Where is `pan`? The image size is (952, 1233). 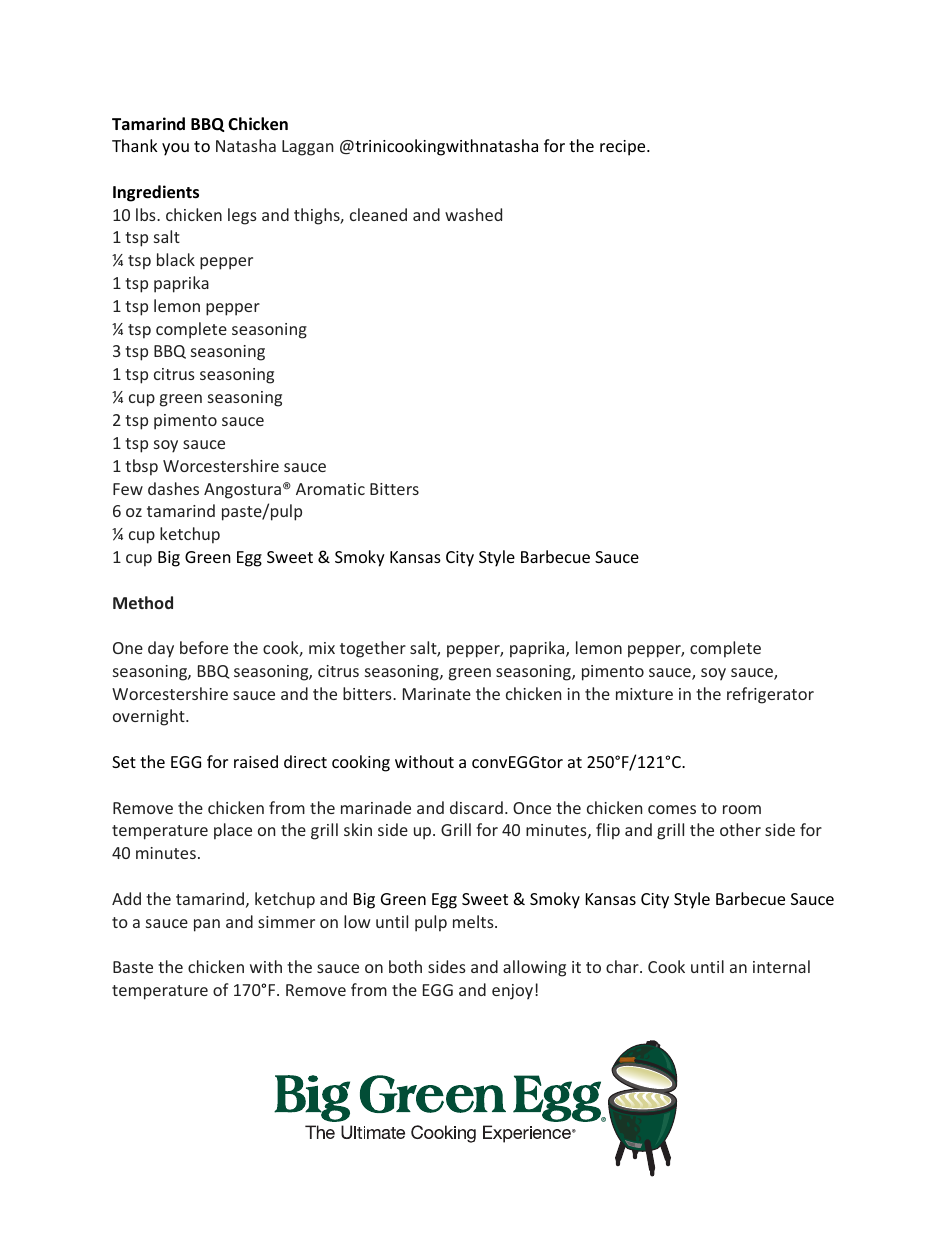
pan is located at coordinates (207, 925).
